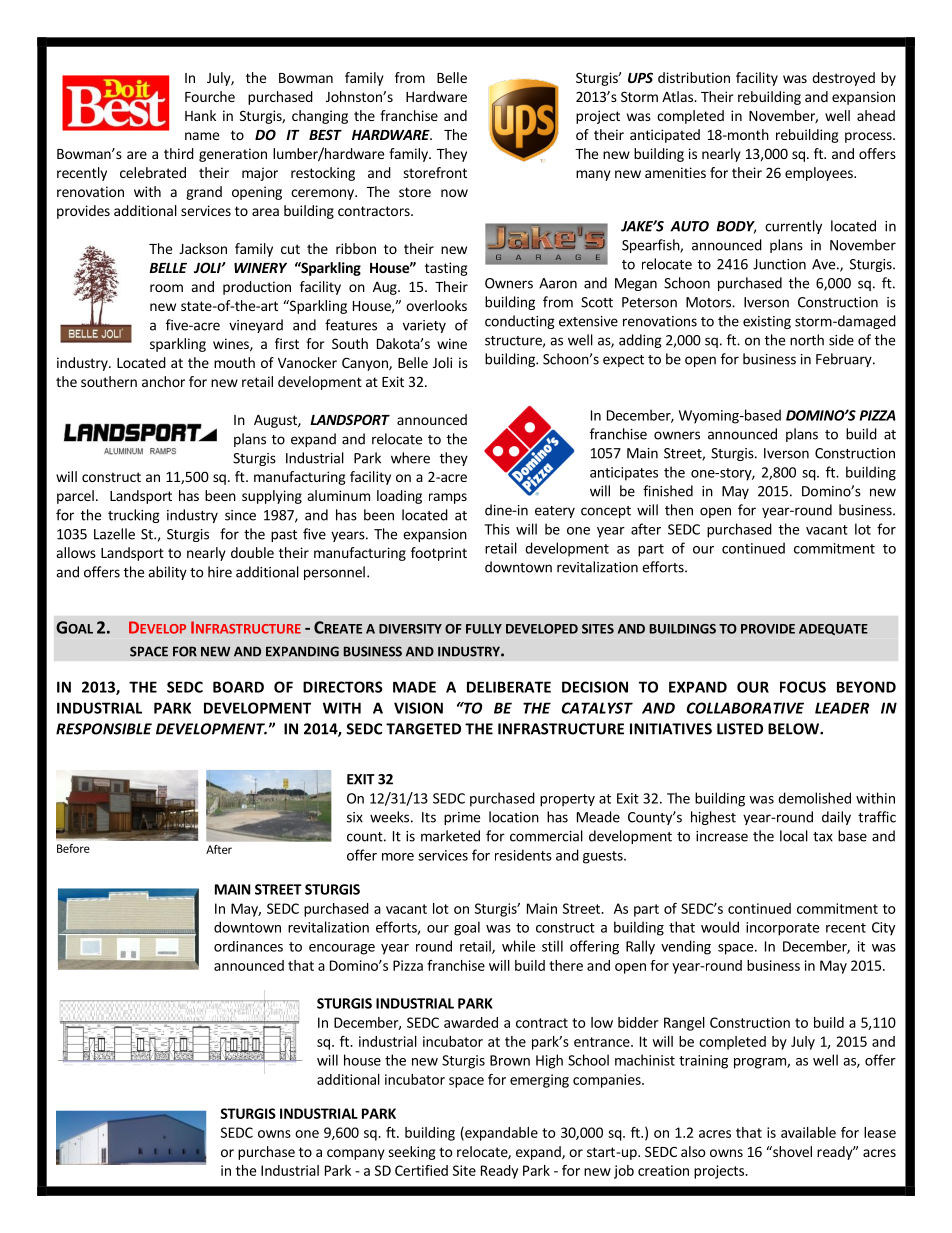 The image size is (952, 1233). What do you see at coordinates (843, 79) in the screenshot?
I see `destroyed` at bounding box center [843, 79].
